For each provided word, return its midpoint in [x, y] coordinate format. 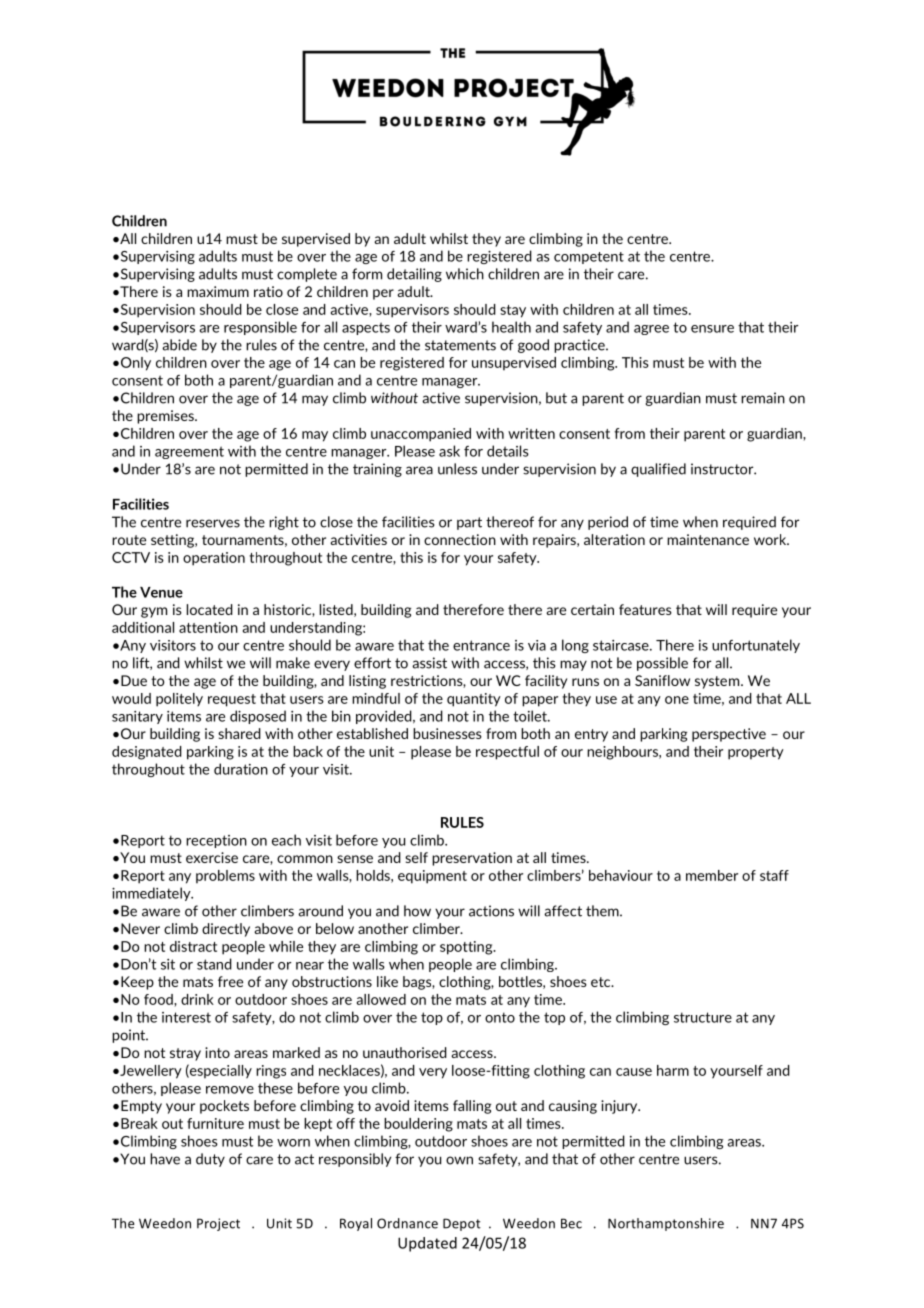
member [712, 875]
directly [226, 930]
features [645, 609]
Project [218, 1224]
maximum [218, 291]
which [465, 274]
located [210, 609]
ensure [712, 329]
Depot [462, 1224]
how [417, 911]
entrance [481, 645]
